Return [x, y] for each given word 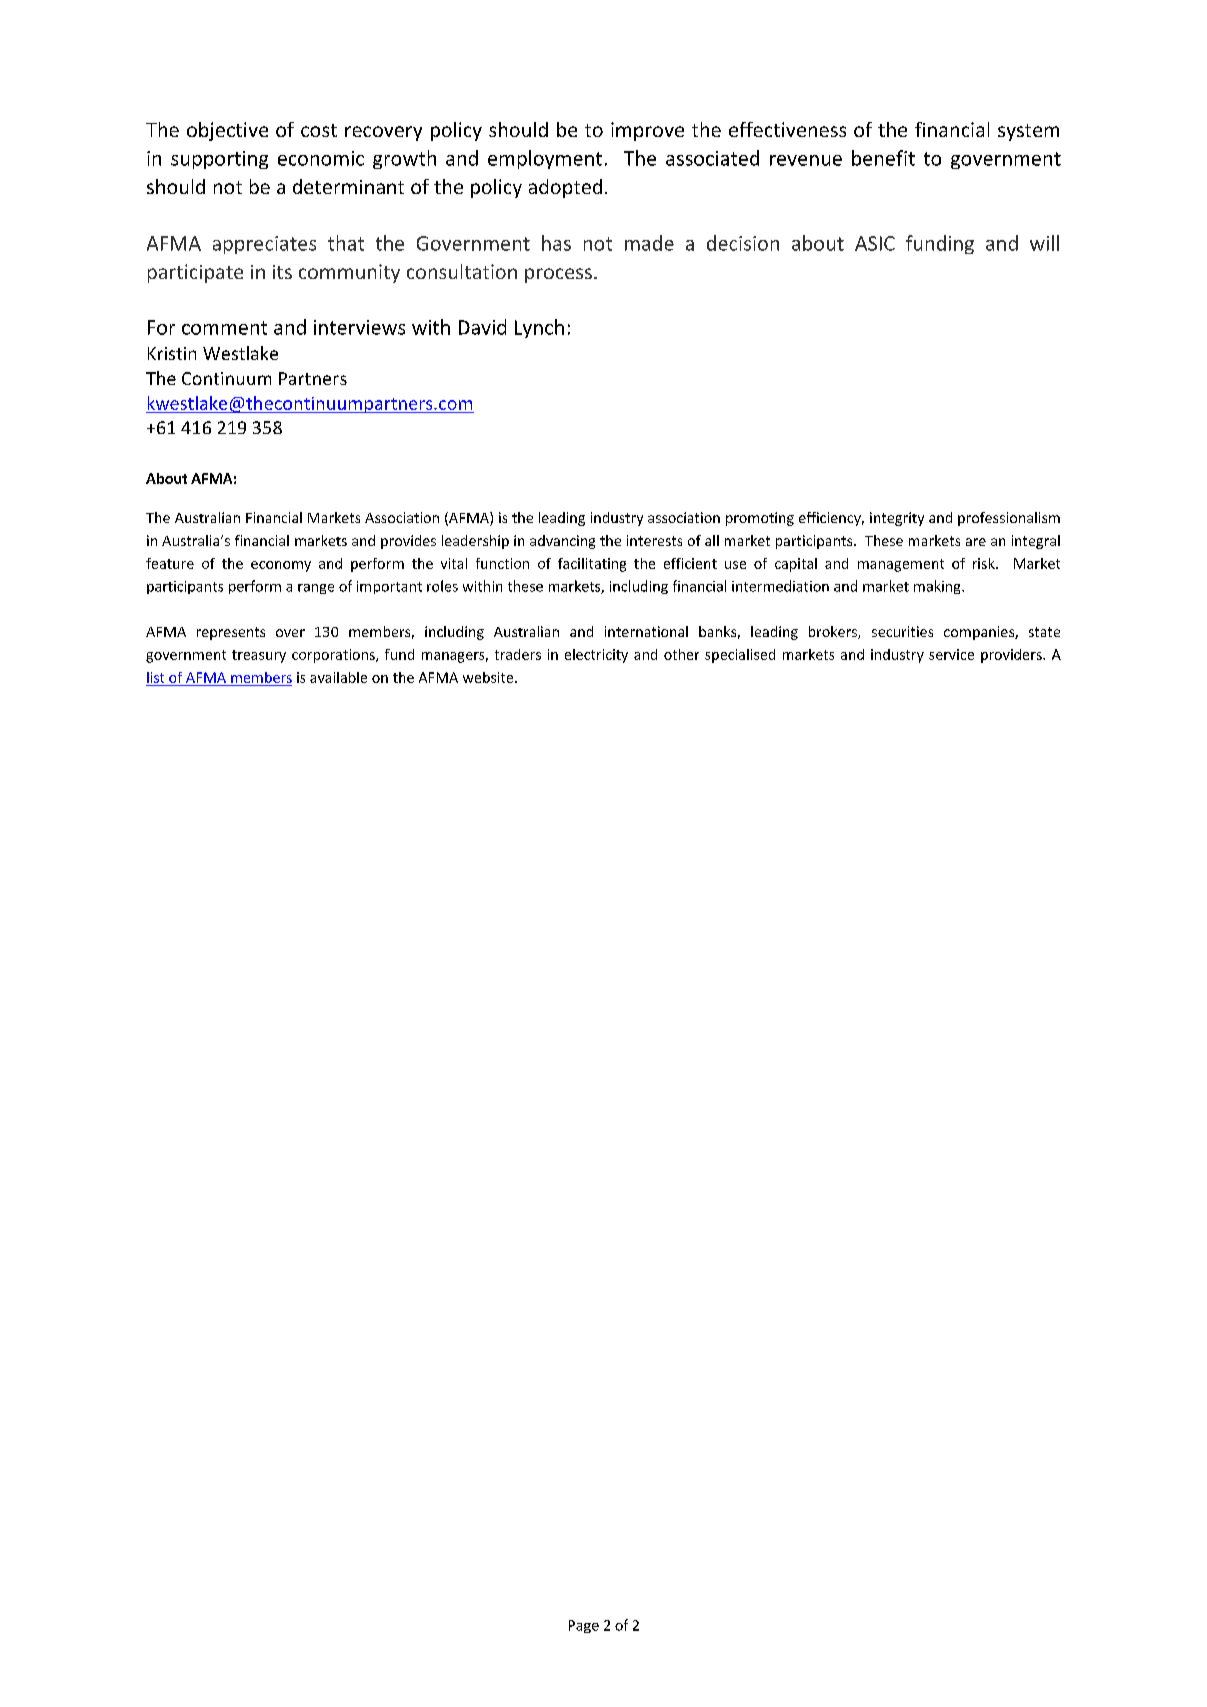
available [338, 677]
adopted [565, 188]
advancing [562, 542]
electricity [596, 656]
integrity [897, 519]
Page [584, 1626]
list [155, 677]
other [681, 654]
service [951, 654]
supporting [219, 160]
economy [281, 566]
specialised [740, 656]
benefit [883, 158]
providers [1012, 656]
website [489, 677]
